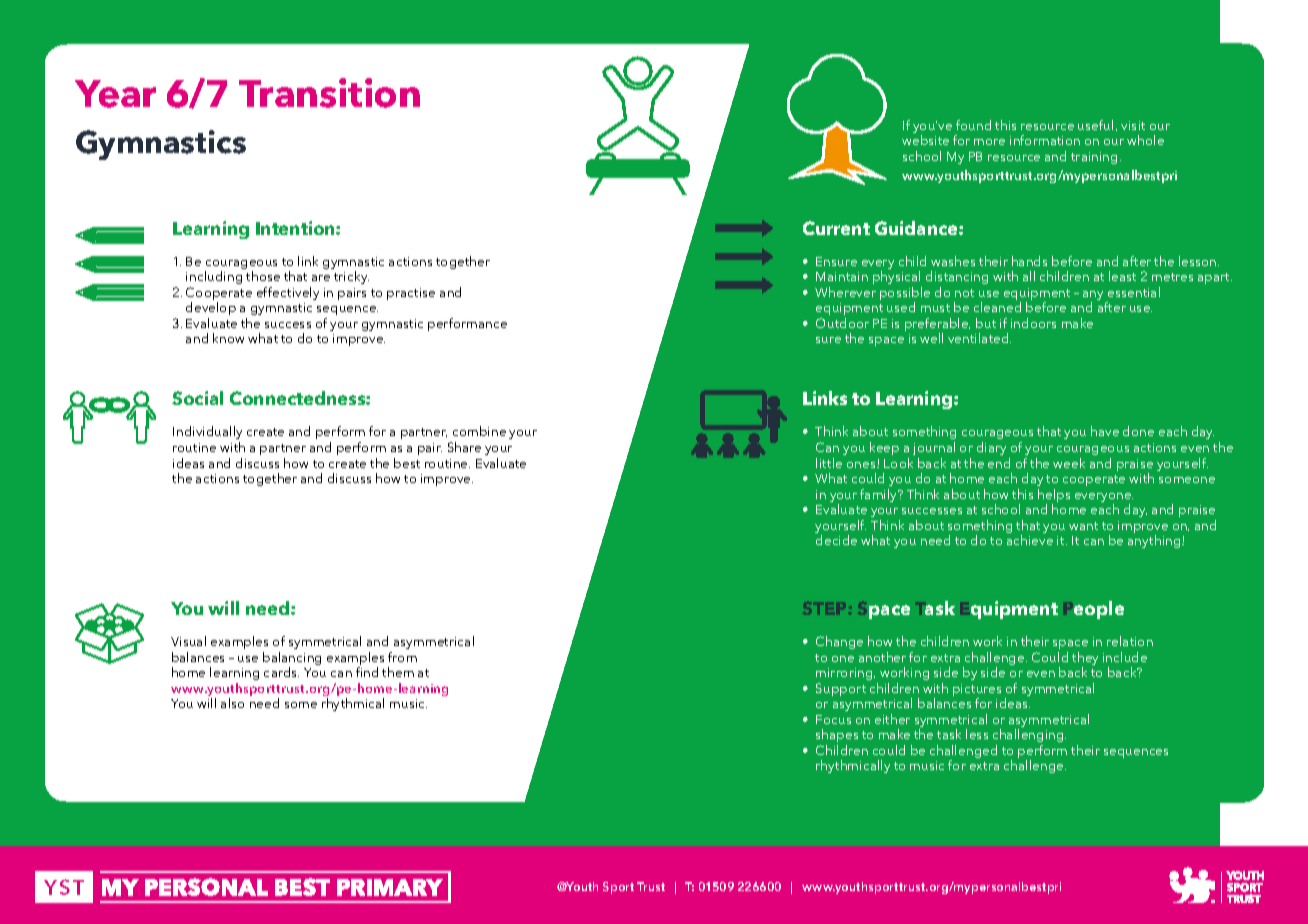 The width and height of the page is (1308, 924). I want to click on Visual, so click(188, 641).
